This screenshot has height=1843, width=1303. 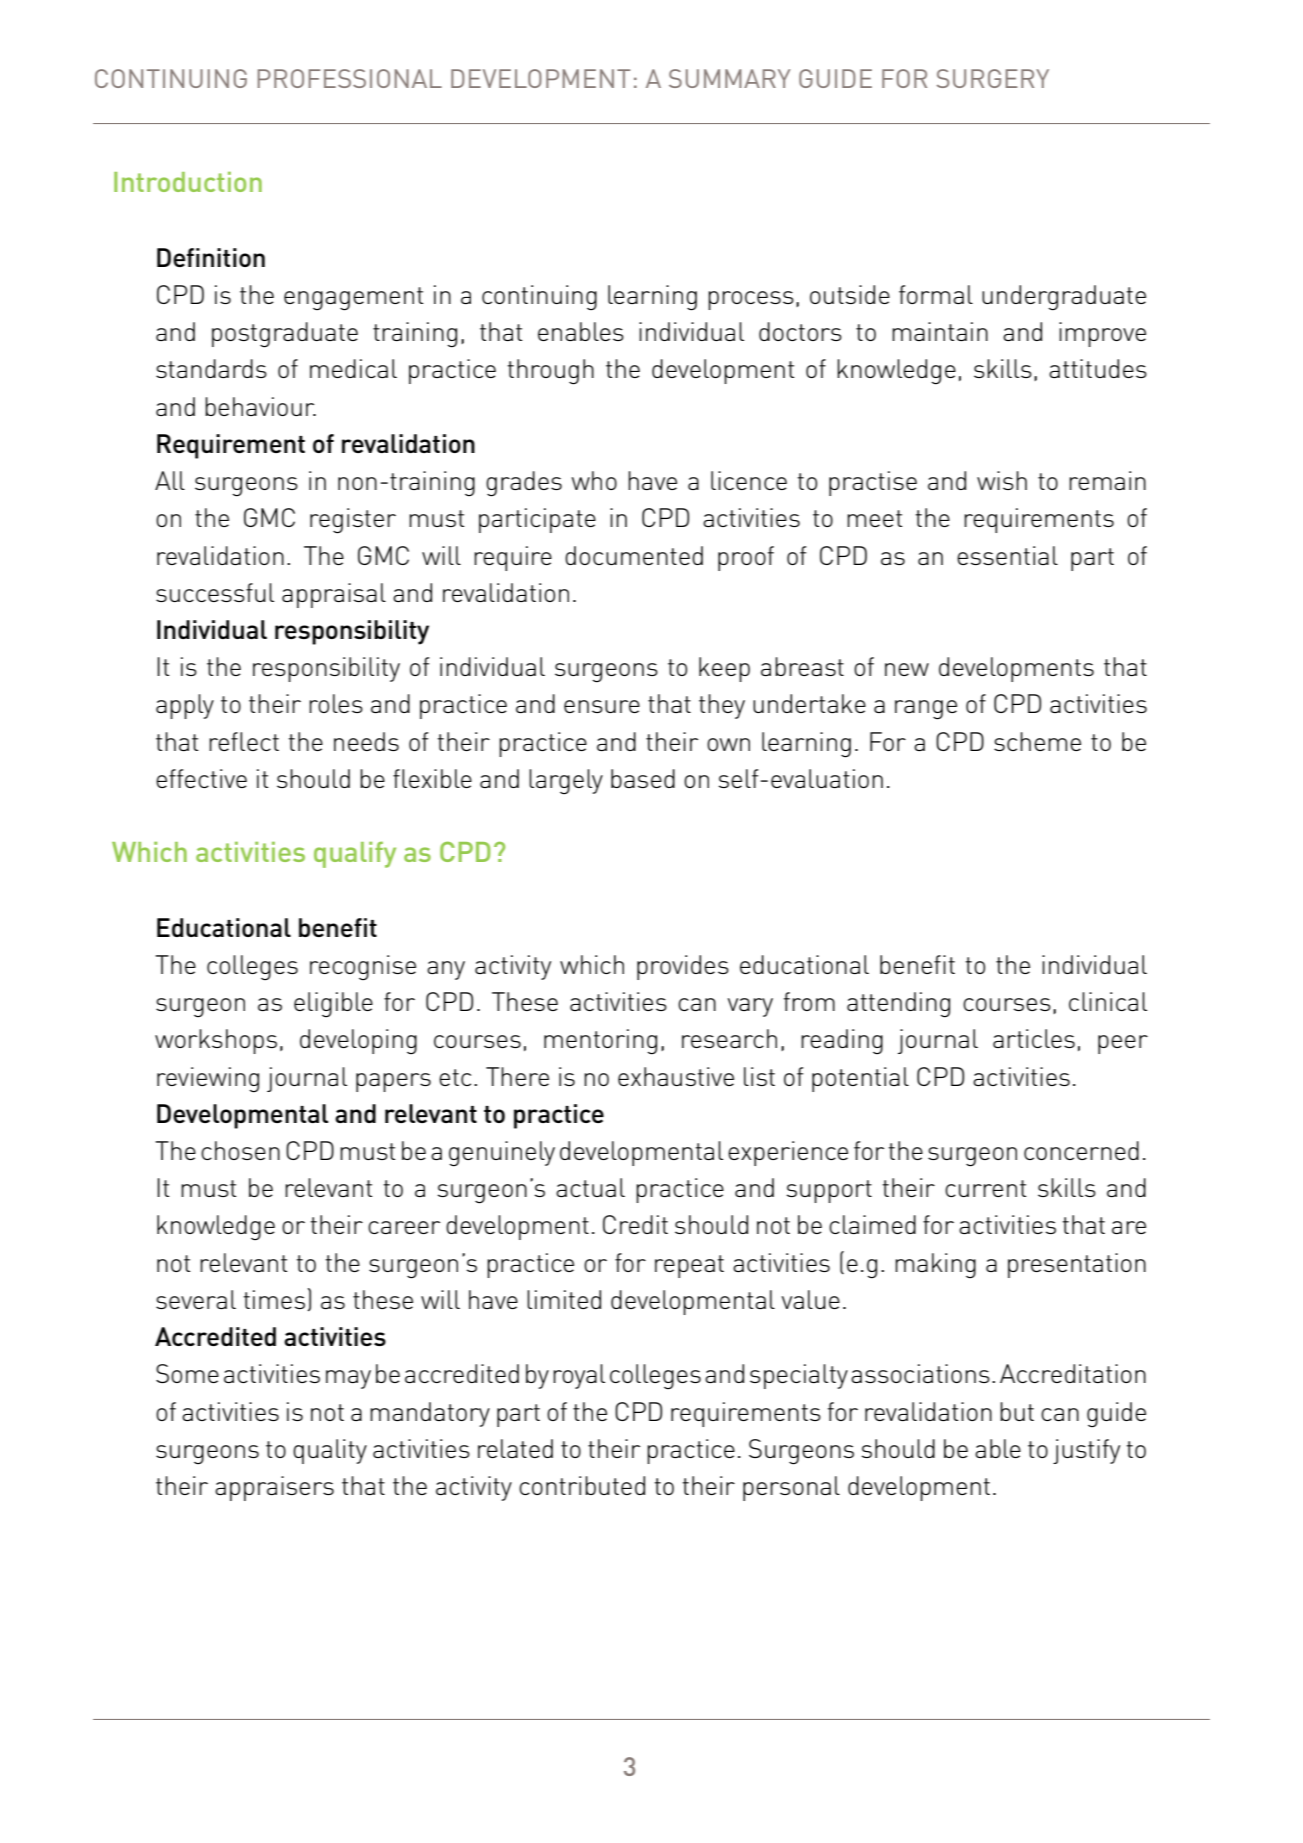 I want to click on justify, so click(x=1086, y=1451).
